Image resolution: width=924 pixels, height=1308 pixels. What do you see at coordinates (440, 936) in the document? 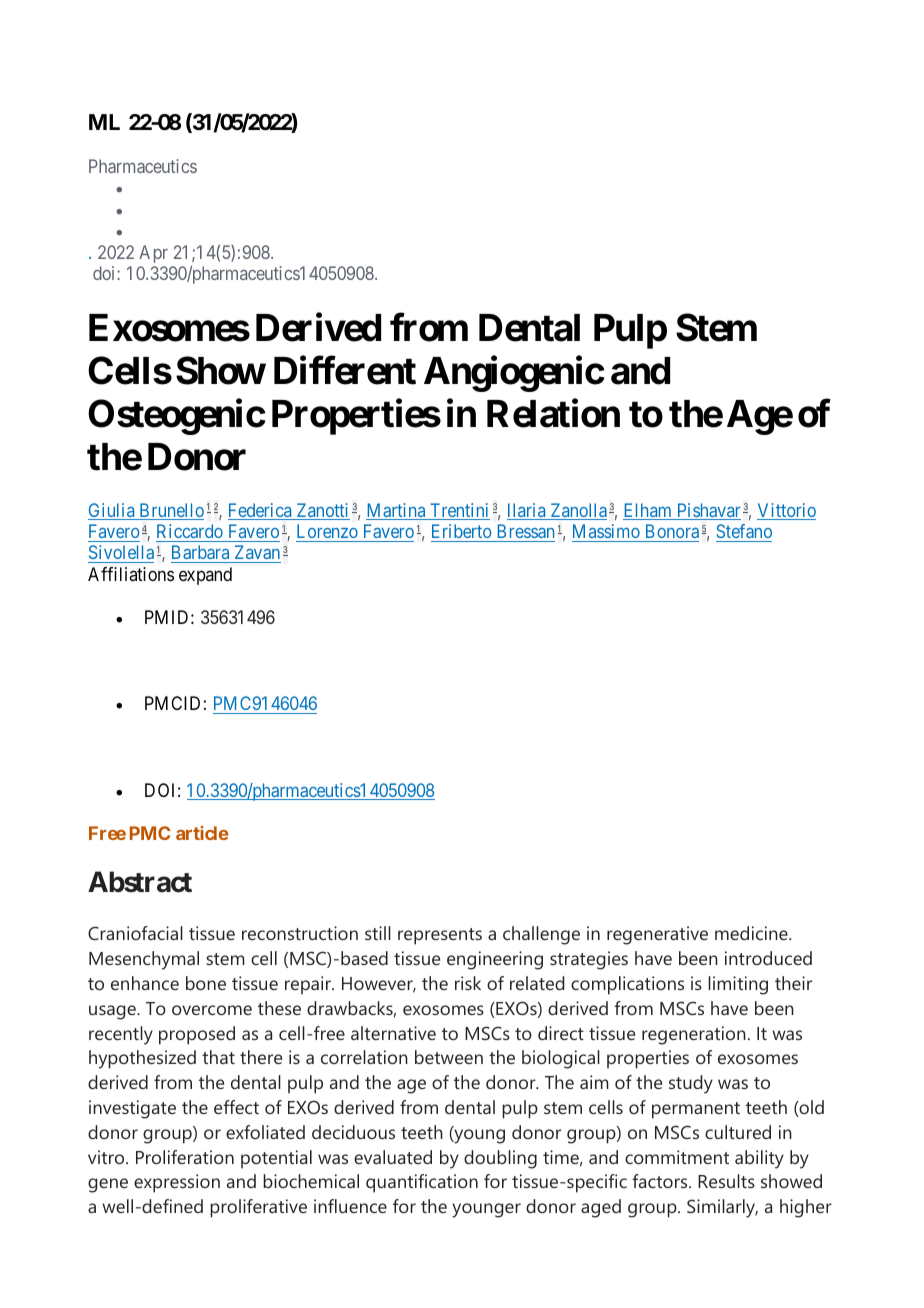
I see `represents` at bounding box center [440, 936].
